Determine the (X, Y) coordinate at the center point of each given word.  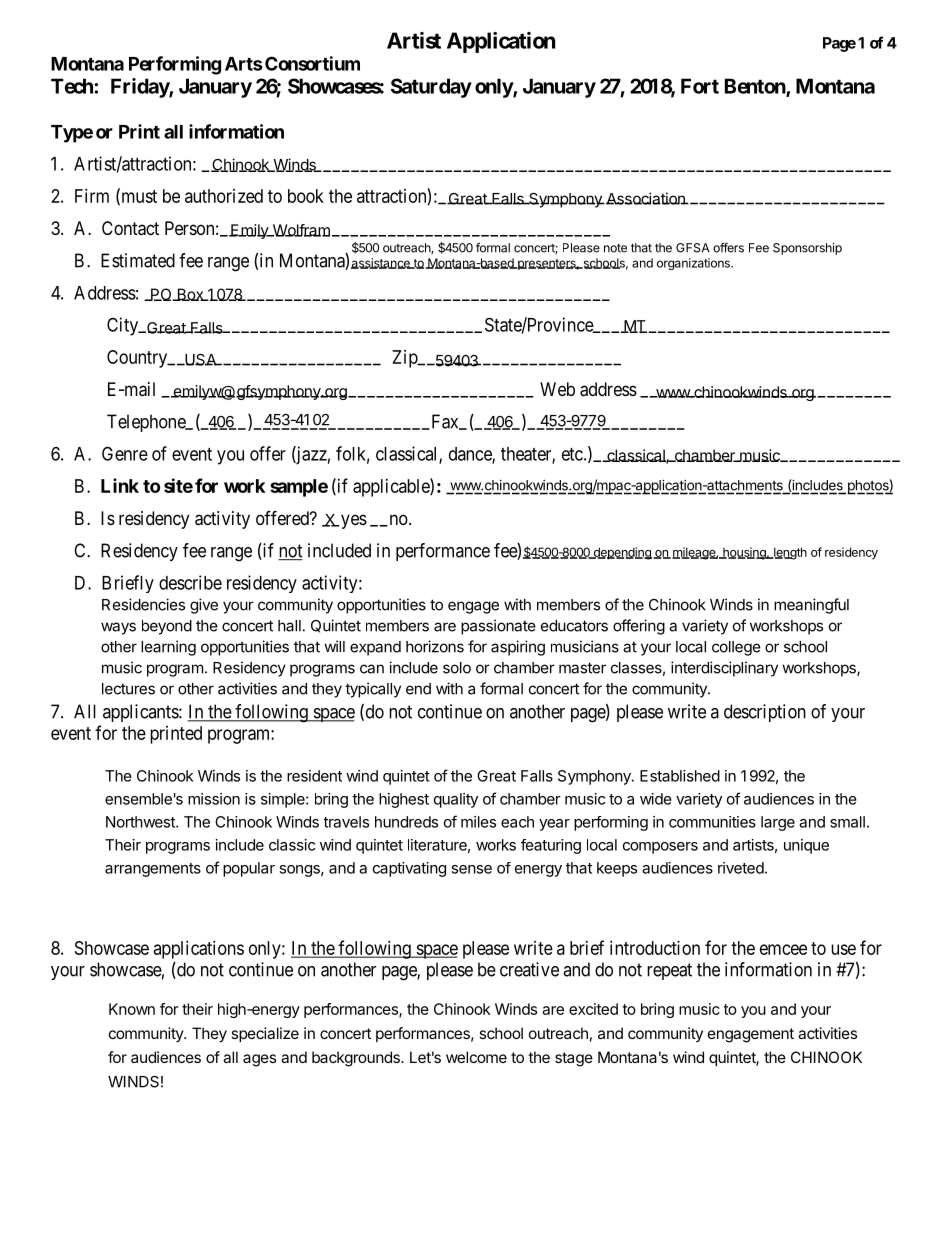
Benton (756, 87)
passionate (498, 627)
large (778, 823)
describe (190, 582)
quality (456, 800)
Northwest (141, 822)
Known (132, 1009)
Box (190, 294)
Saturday (431, 88)
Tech (73, 86)
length (789, 553)
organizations (694, 264)
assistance (381, 263)
